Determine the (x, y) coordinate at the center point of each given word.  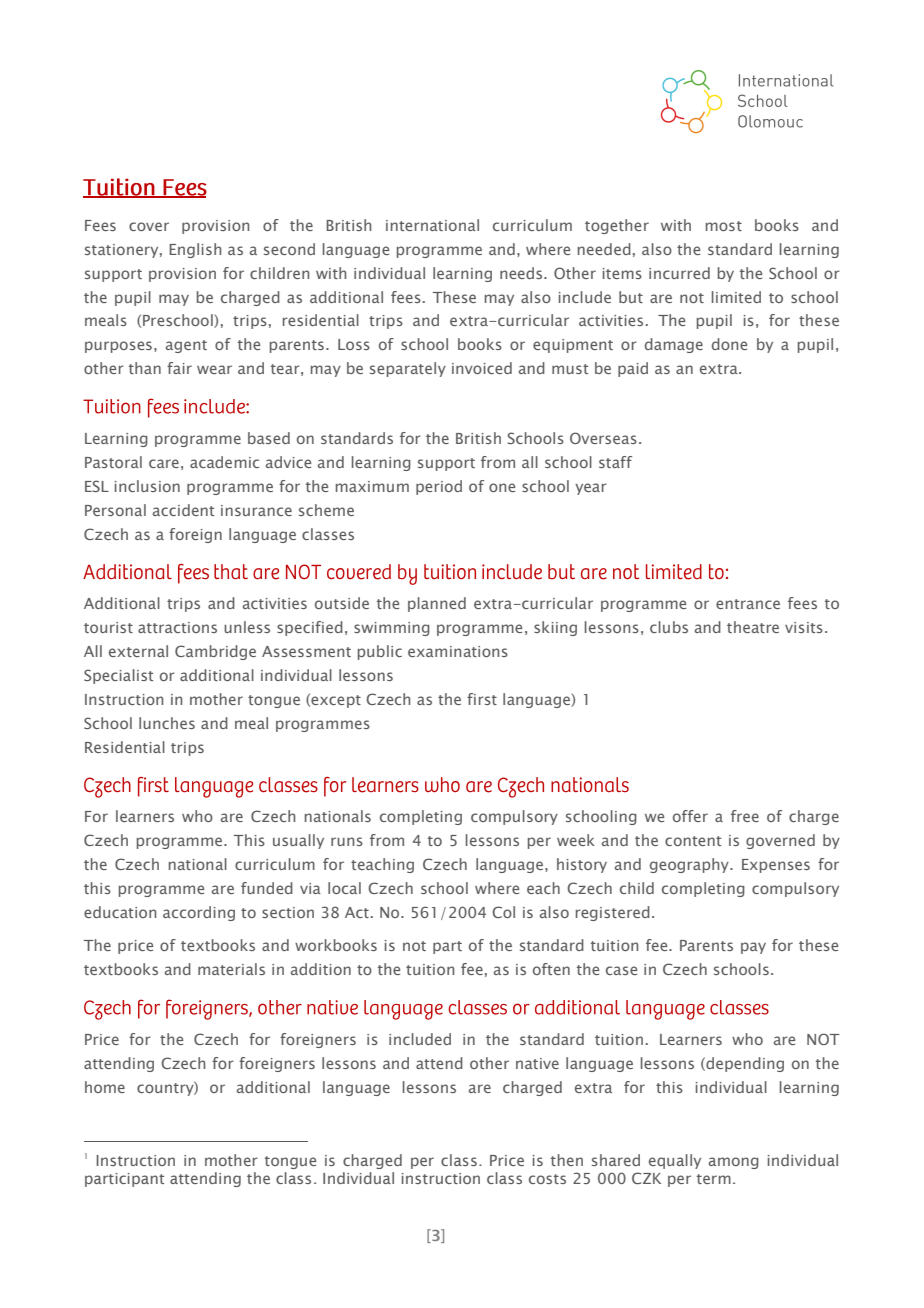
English (195, 250)
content (693, 841)
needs (522, 273)
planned (437, 604)
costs (547, 1179)
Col (503, 912)
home (105, 1087)
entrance (748, 604)
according (199, 913)
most (724, 226)
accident (183, 510)
